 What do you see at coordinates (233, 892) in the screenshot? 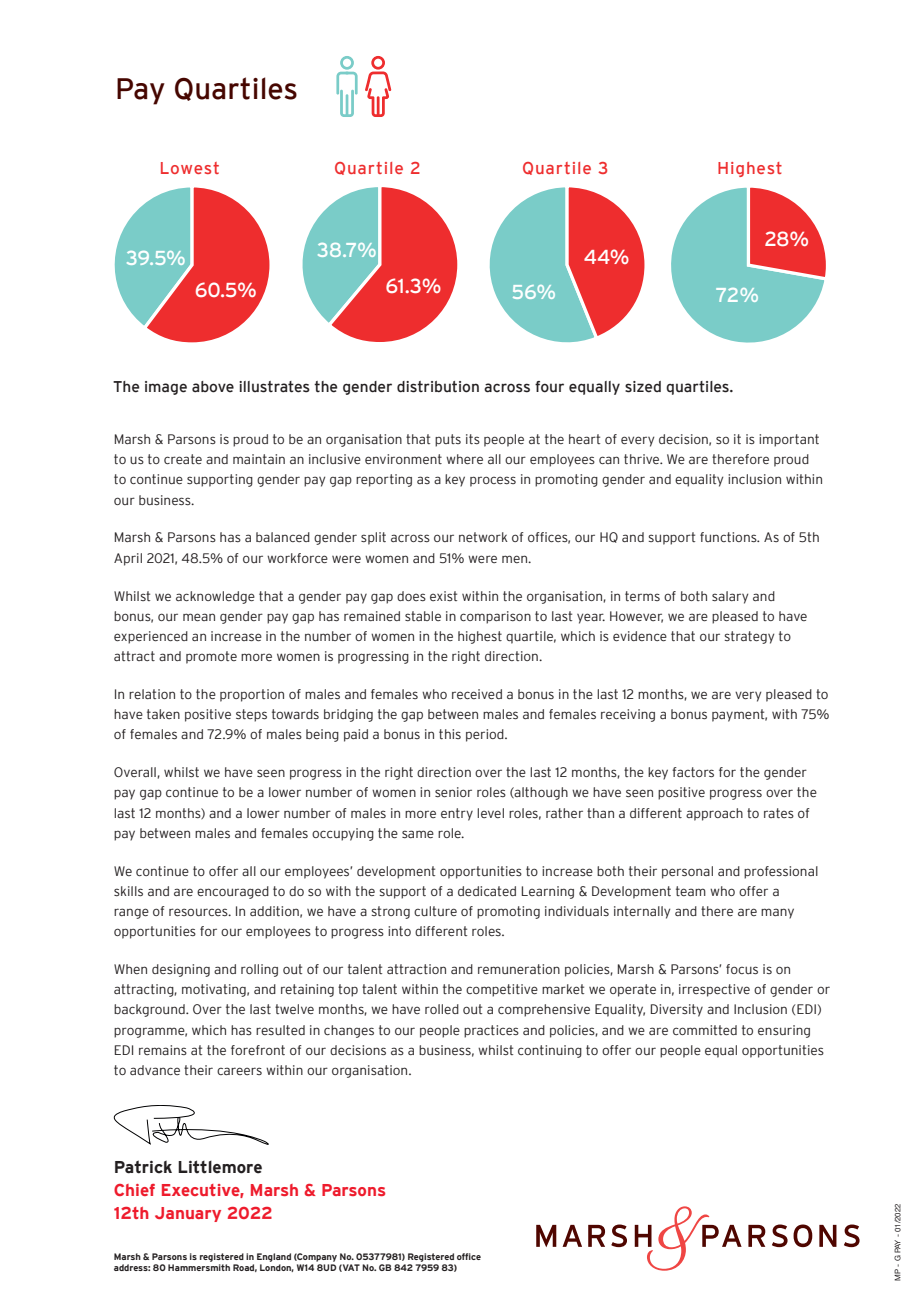
I see `encouraged` at bounding box center [233, 892].
